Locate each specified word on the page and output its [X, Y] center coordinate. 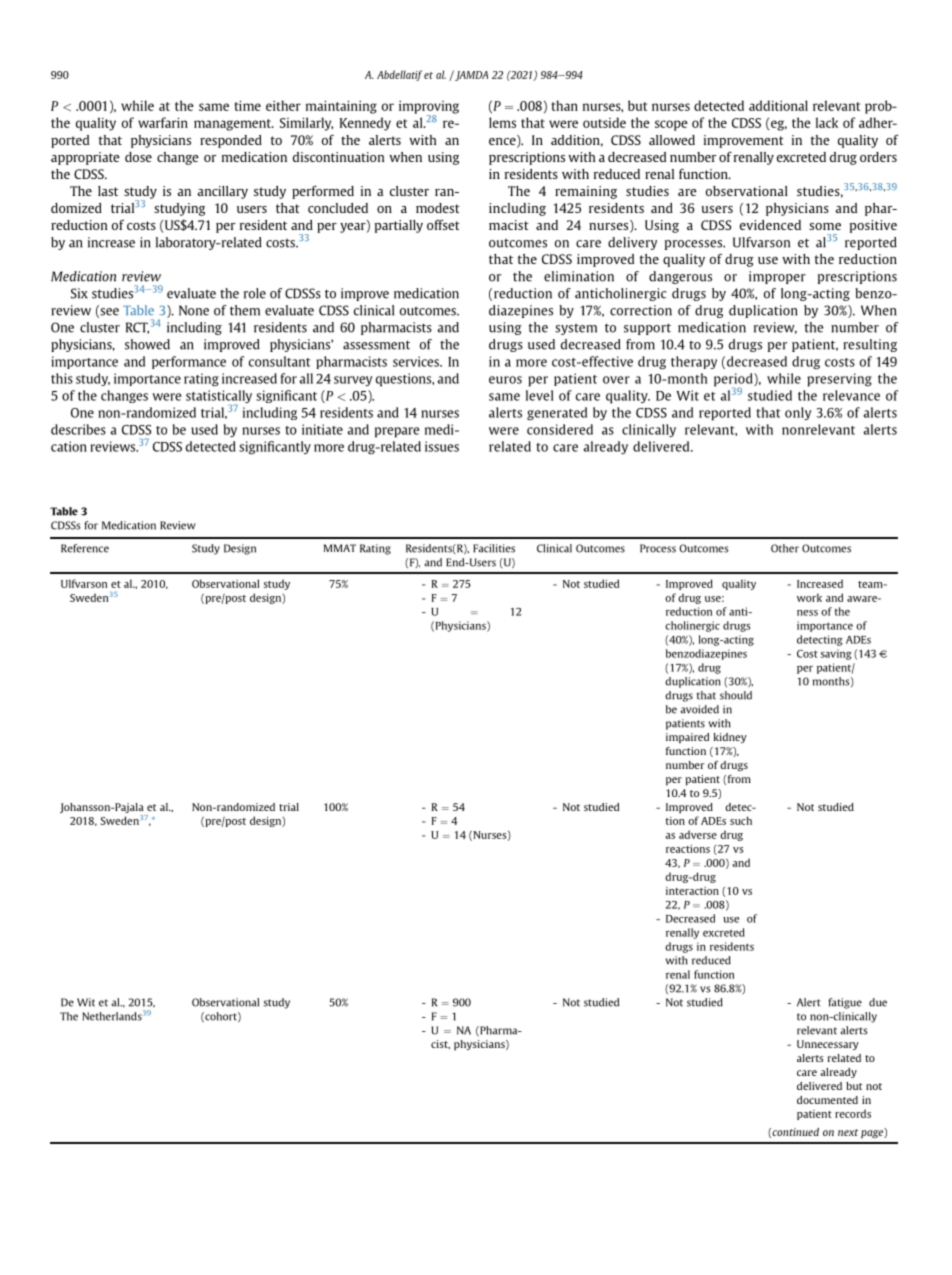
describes [78, 429]
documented [827, 1100]
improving [429, 108]
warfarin [163, 122]
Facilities [494, 548]
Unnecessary [828, 1045]
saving [836, 654]
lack [827, 122]
